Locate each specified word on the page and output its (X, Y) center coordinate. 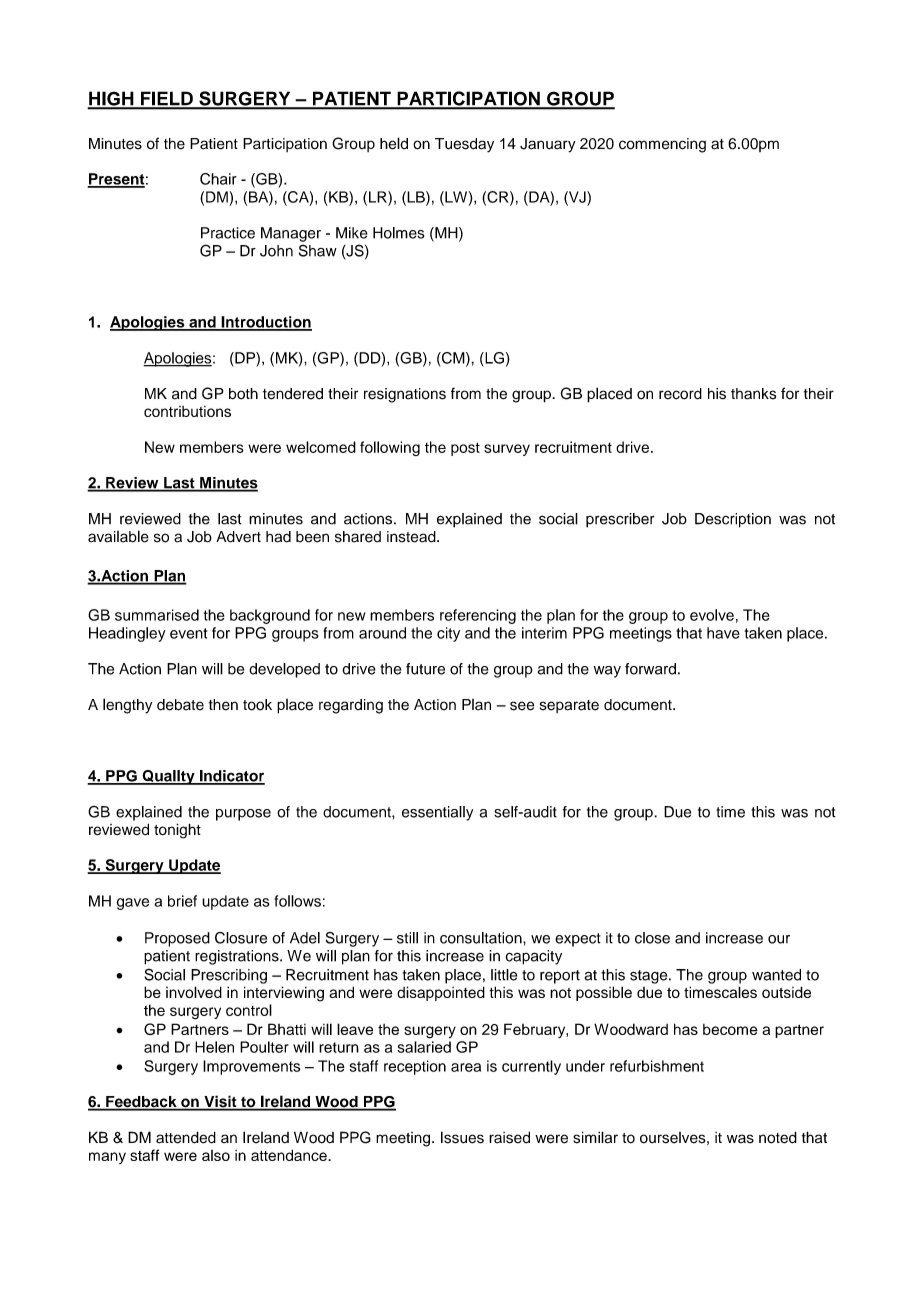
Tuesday (464, 145)
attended (186, 1137)
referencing (478, 616)
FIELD (167, 100)
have (723, 633)
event (188, 633)
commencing (662, 145)
